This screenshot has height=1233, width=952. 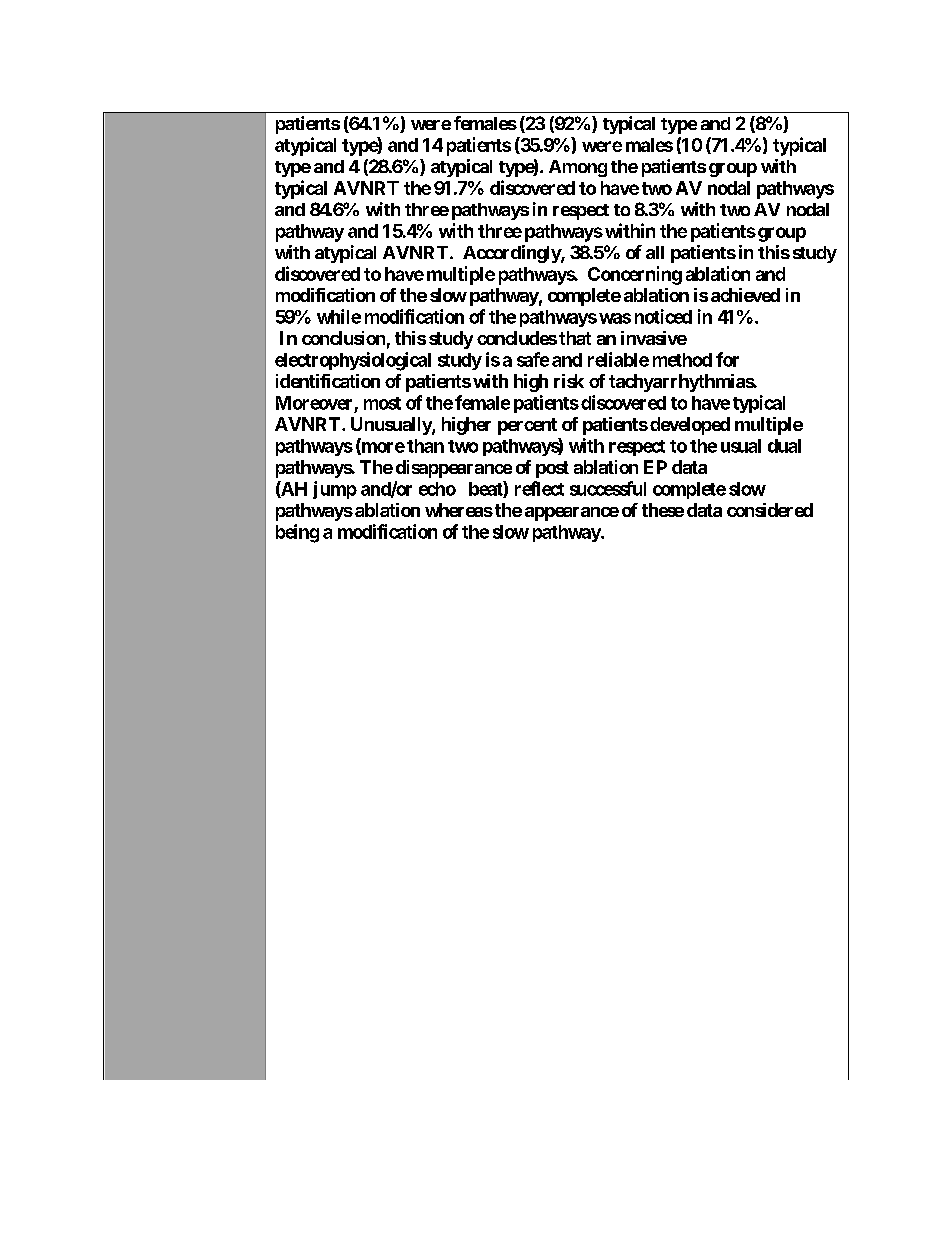 What do you see at coordinates (690, 426) in the screenshot?
I see `developed` at bounding box center [690, 426].
